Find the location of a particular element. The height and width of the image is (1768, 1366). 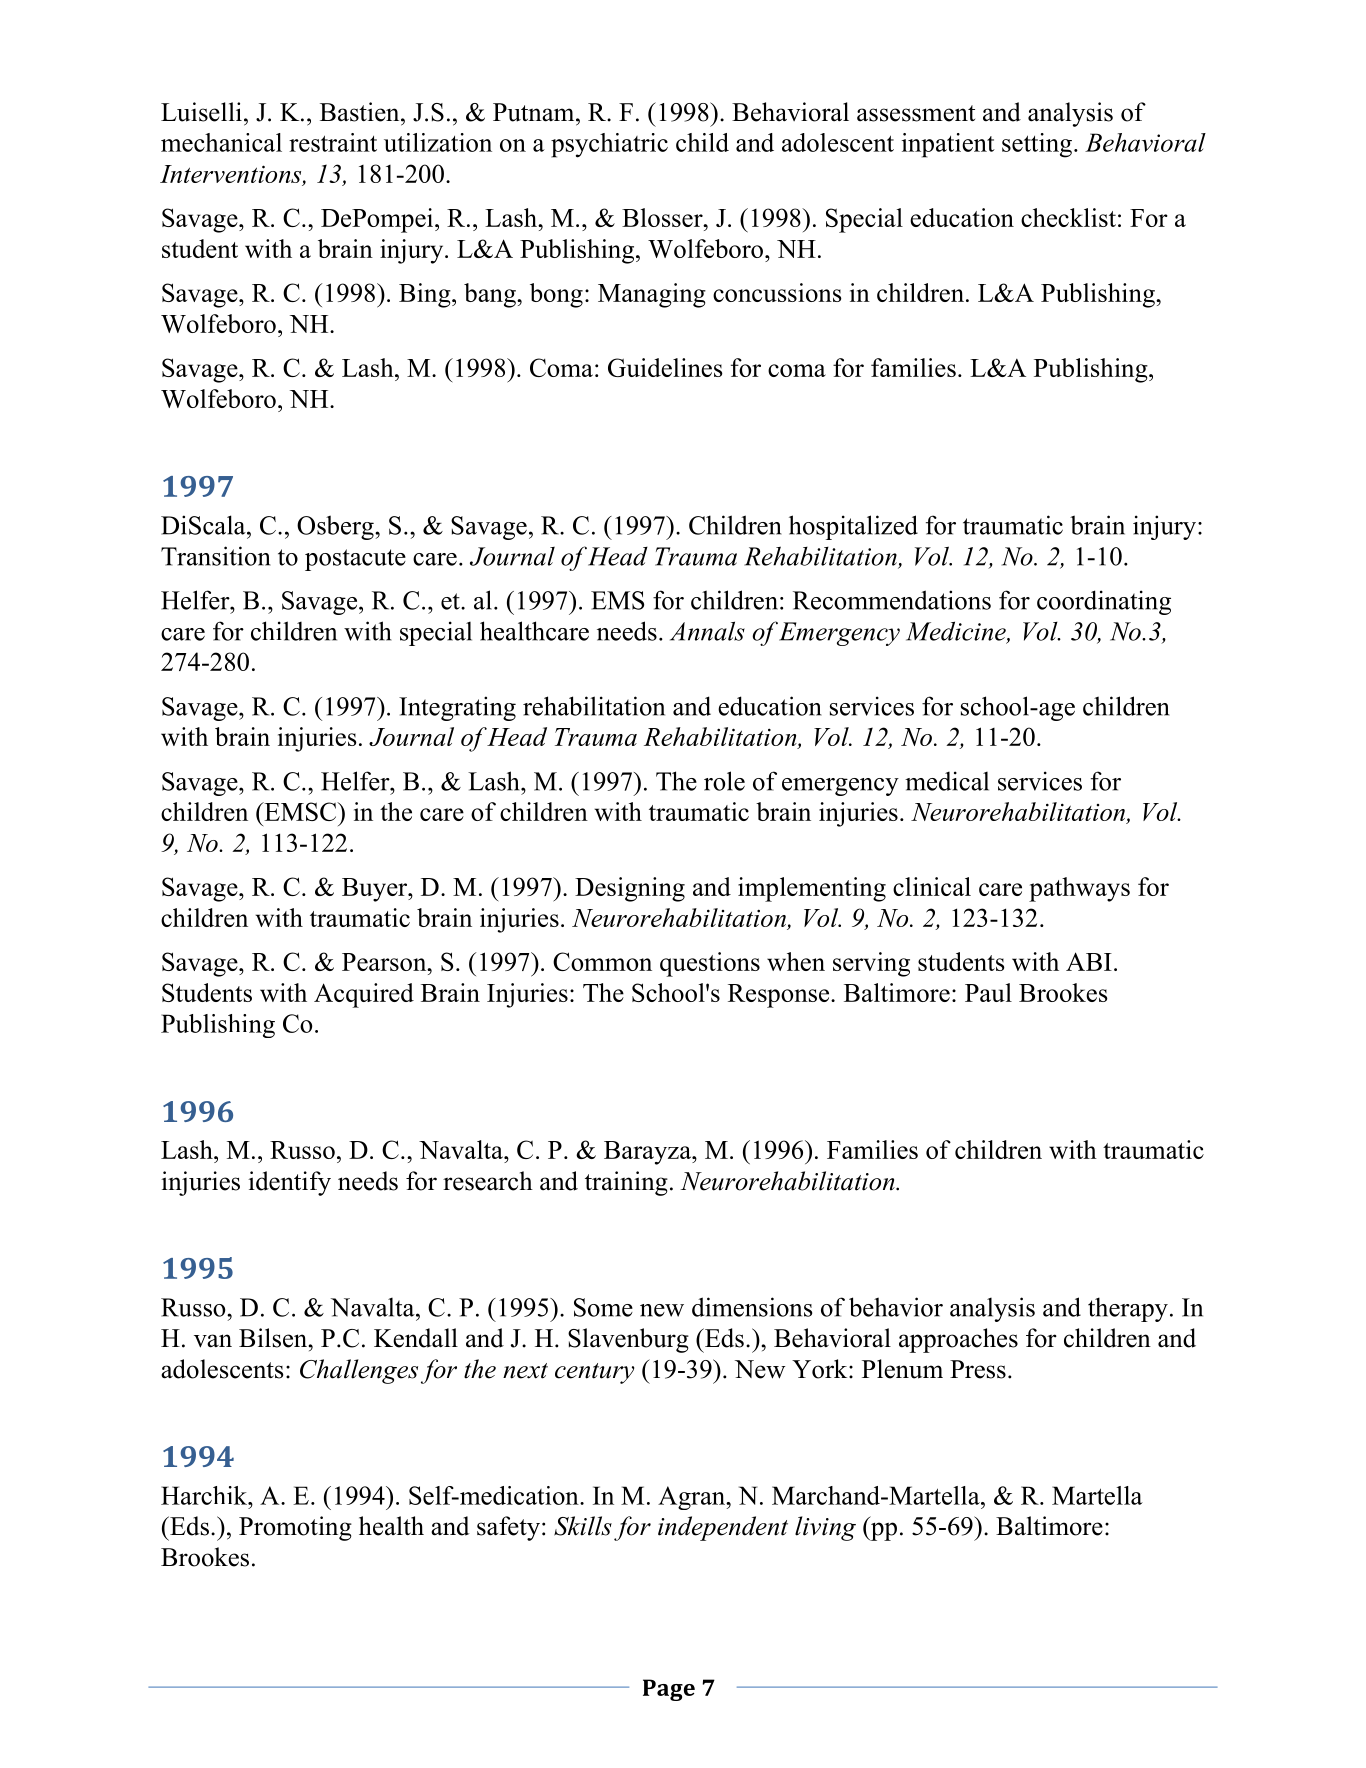

setting is located at coordinates (1037, 145).
